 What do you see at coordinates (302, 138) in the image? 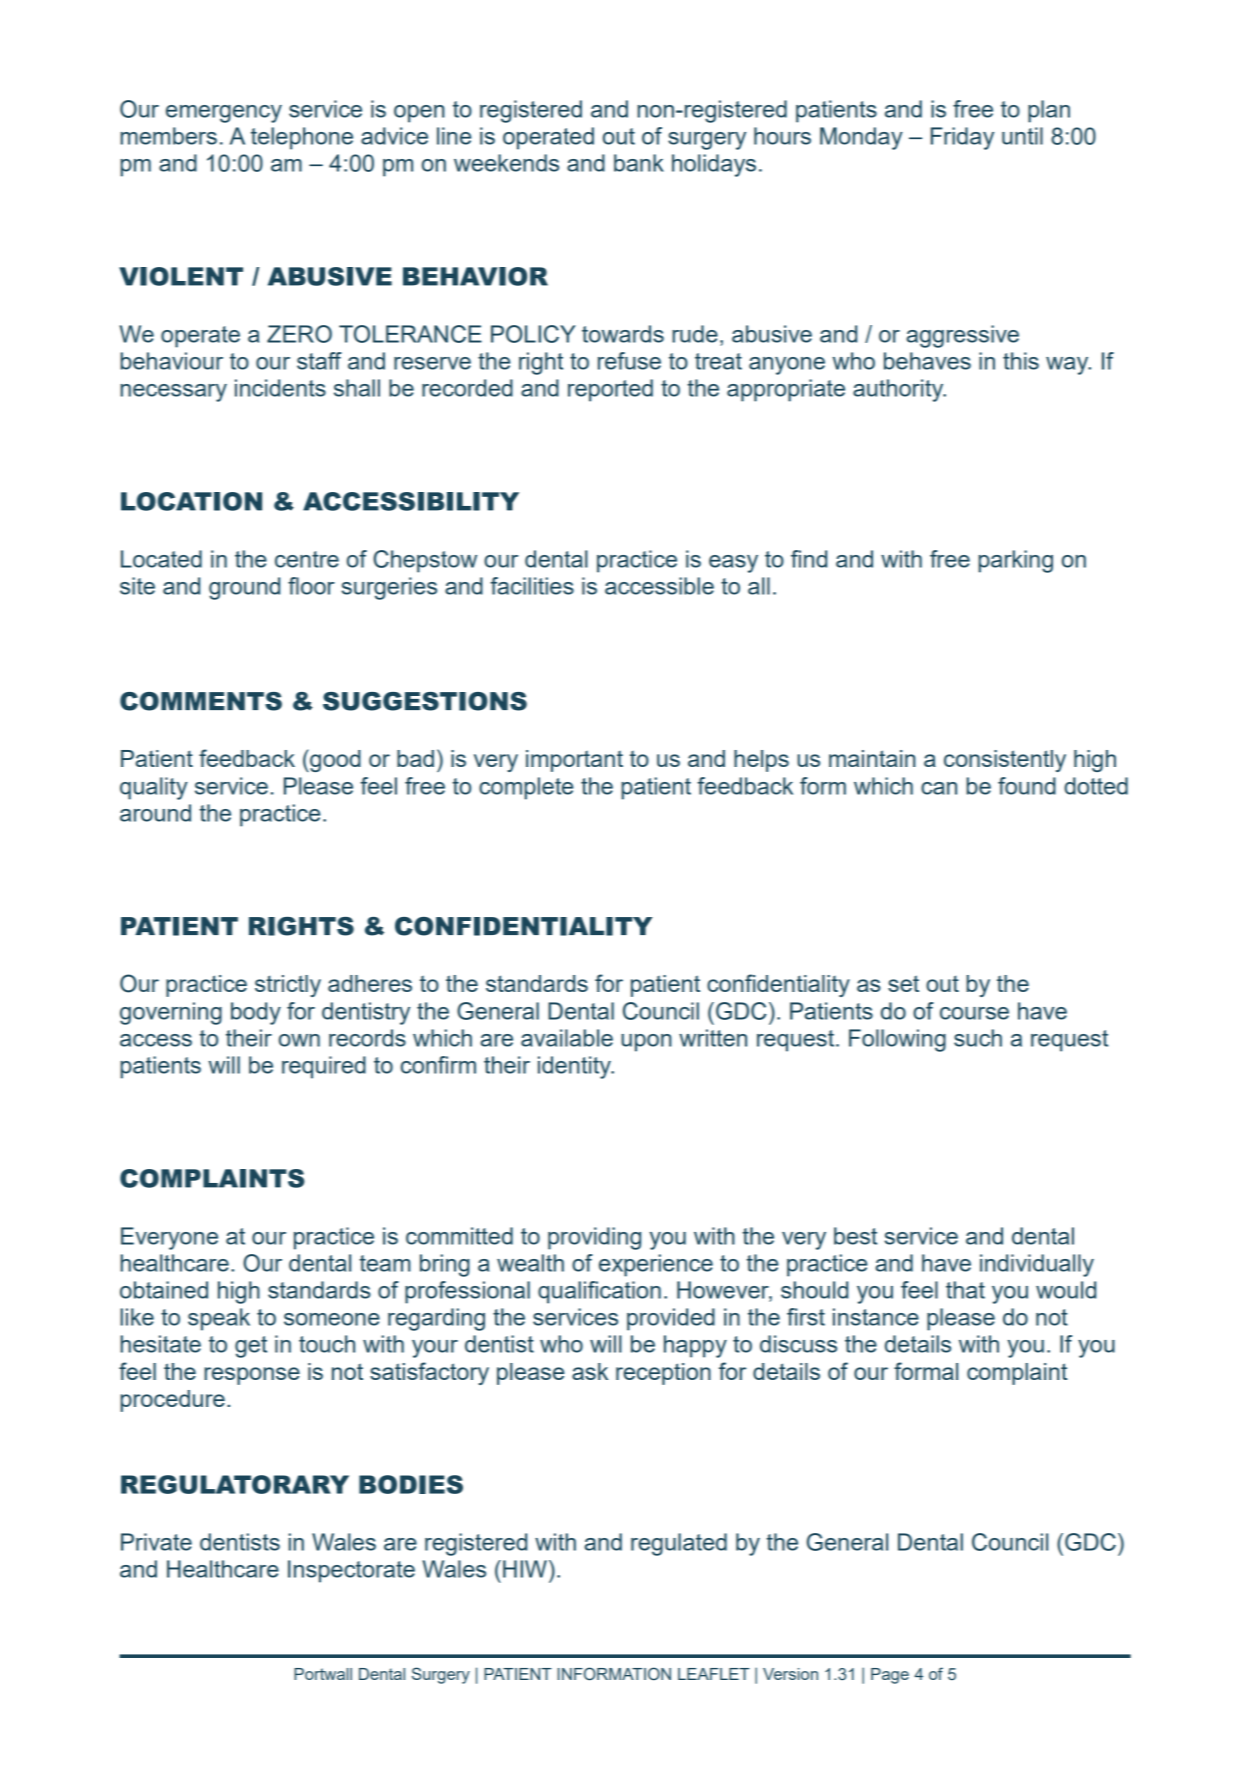
I see `telephone` at bounding box center [302, 138].
